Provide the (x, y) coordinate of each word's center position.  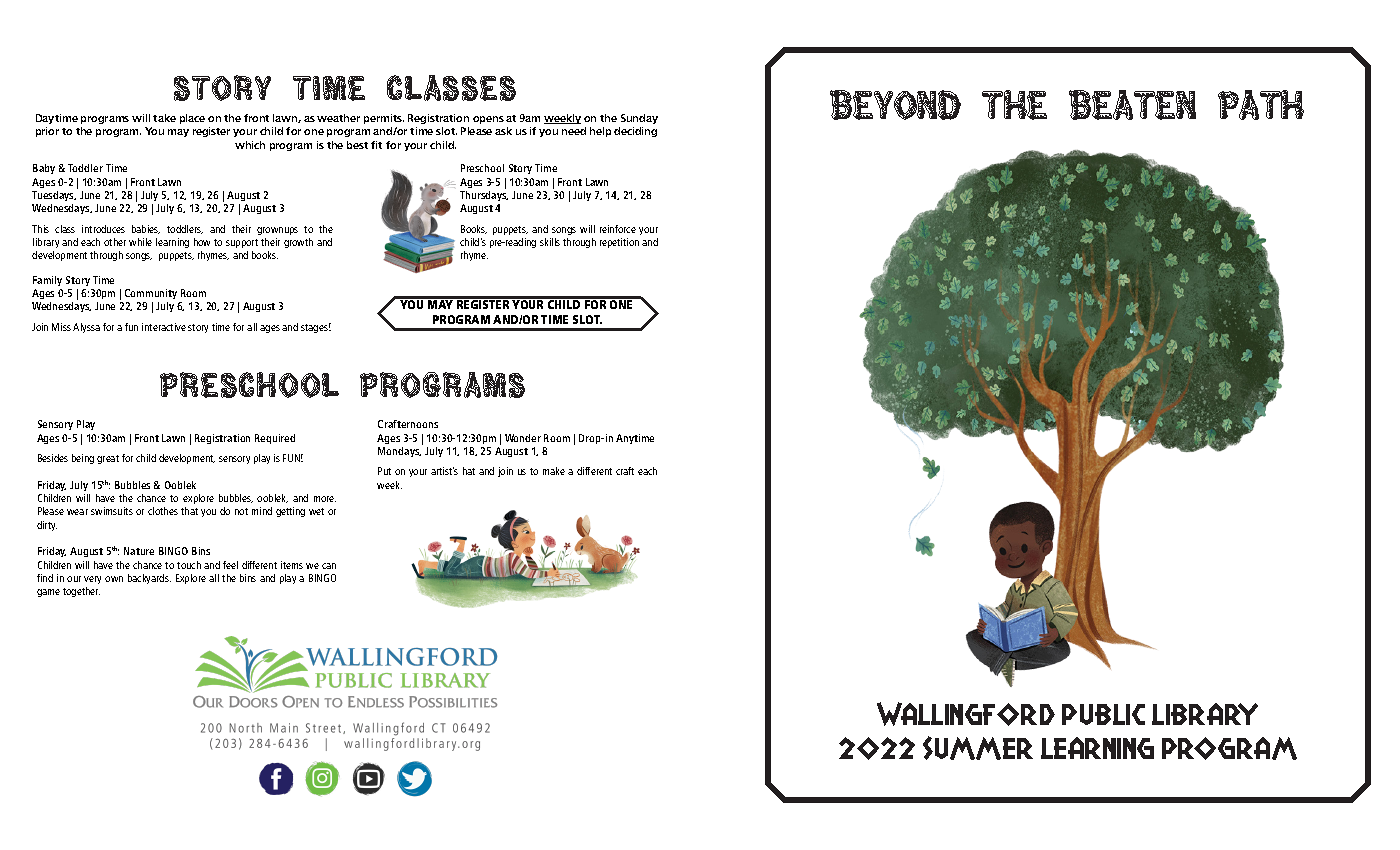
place (192, 119)
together (81, 592)
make (554, 471)
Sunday (638, 121)
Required (275, 439)
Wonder (523, 438)
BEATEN (1132, 105)
